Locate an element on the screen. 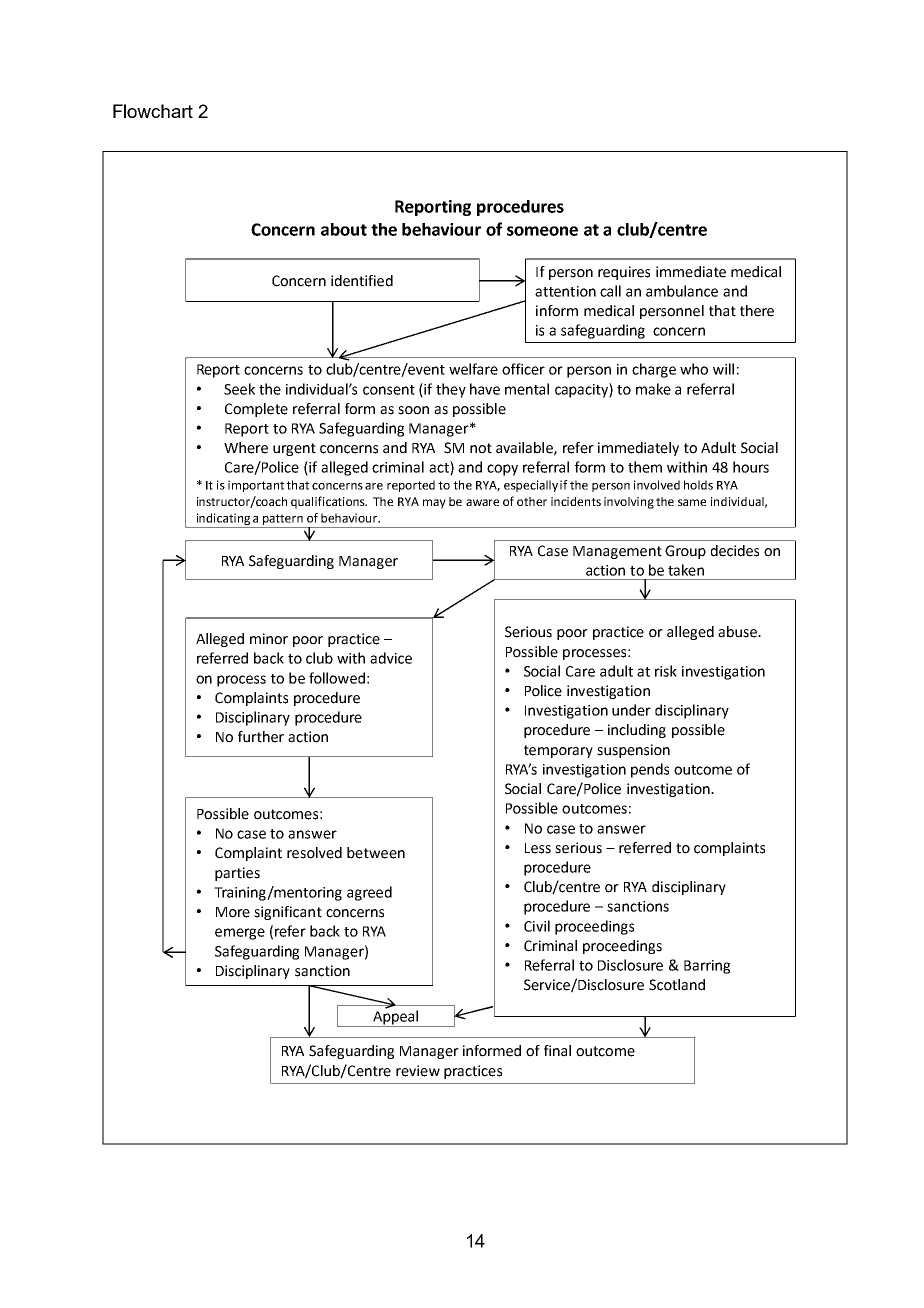  someone is located at coordinates (542, 231).
